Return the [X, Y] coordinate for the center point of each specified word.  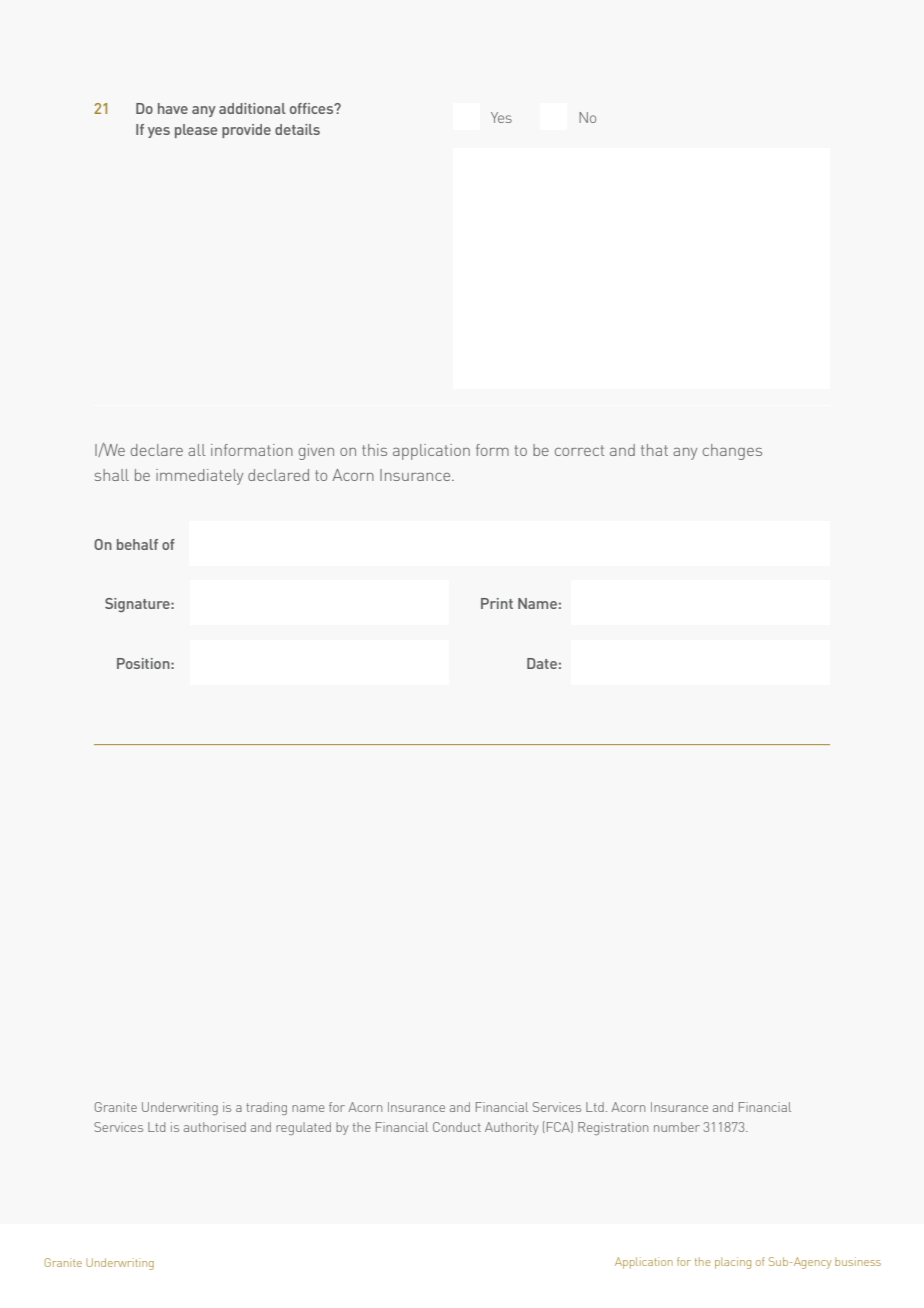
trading [266, 1108]
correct [579, 450]
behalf [137, 544]
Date [542, 663]
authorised [215, 1127]
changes [732, 452]
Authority [511, 1128]
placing [733, 1263]
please [196, 131]
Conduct [457, 1127]
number [677, 1127]
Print [497, 603]
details [297, 129]
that [654, 450]
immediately [199, 477]
